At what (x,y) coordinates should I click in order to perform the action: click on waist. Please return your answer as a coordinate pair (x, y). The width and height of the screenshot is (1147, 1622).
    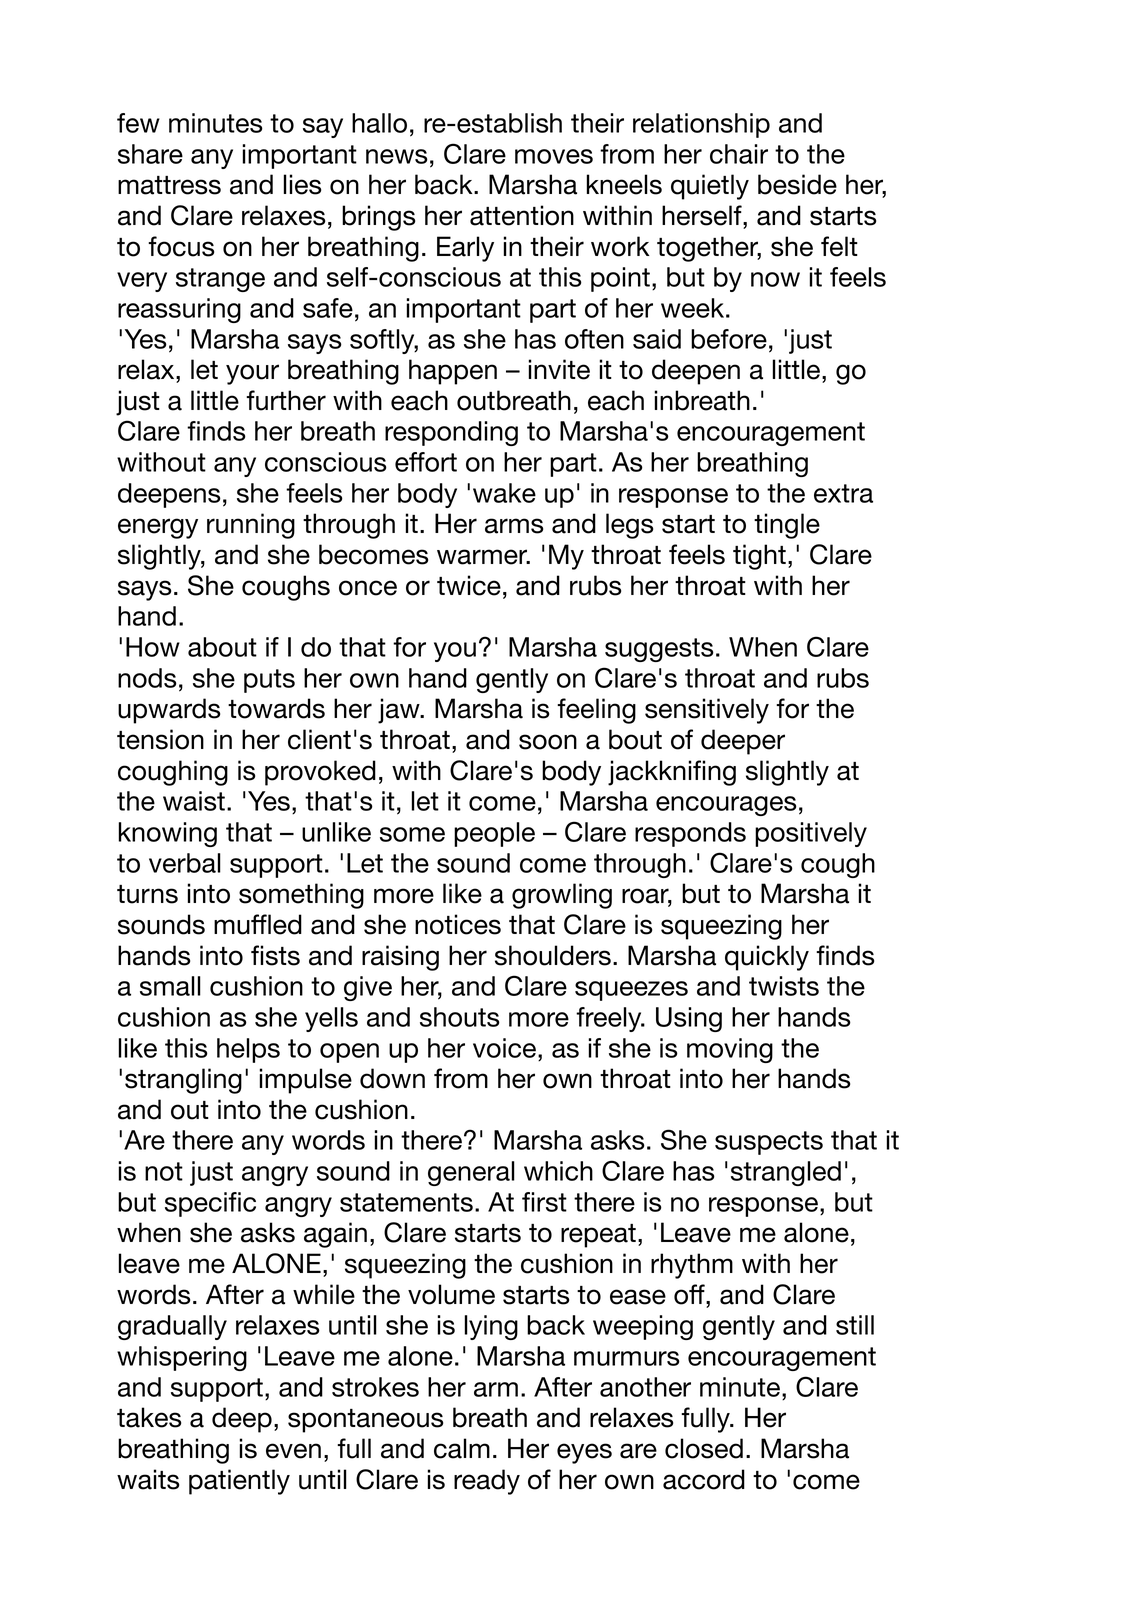
    Looking at the image, I should click on (194, 801).
